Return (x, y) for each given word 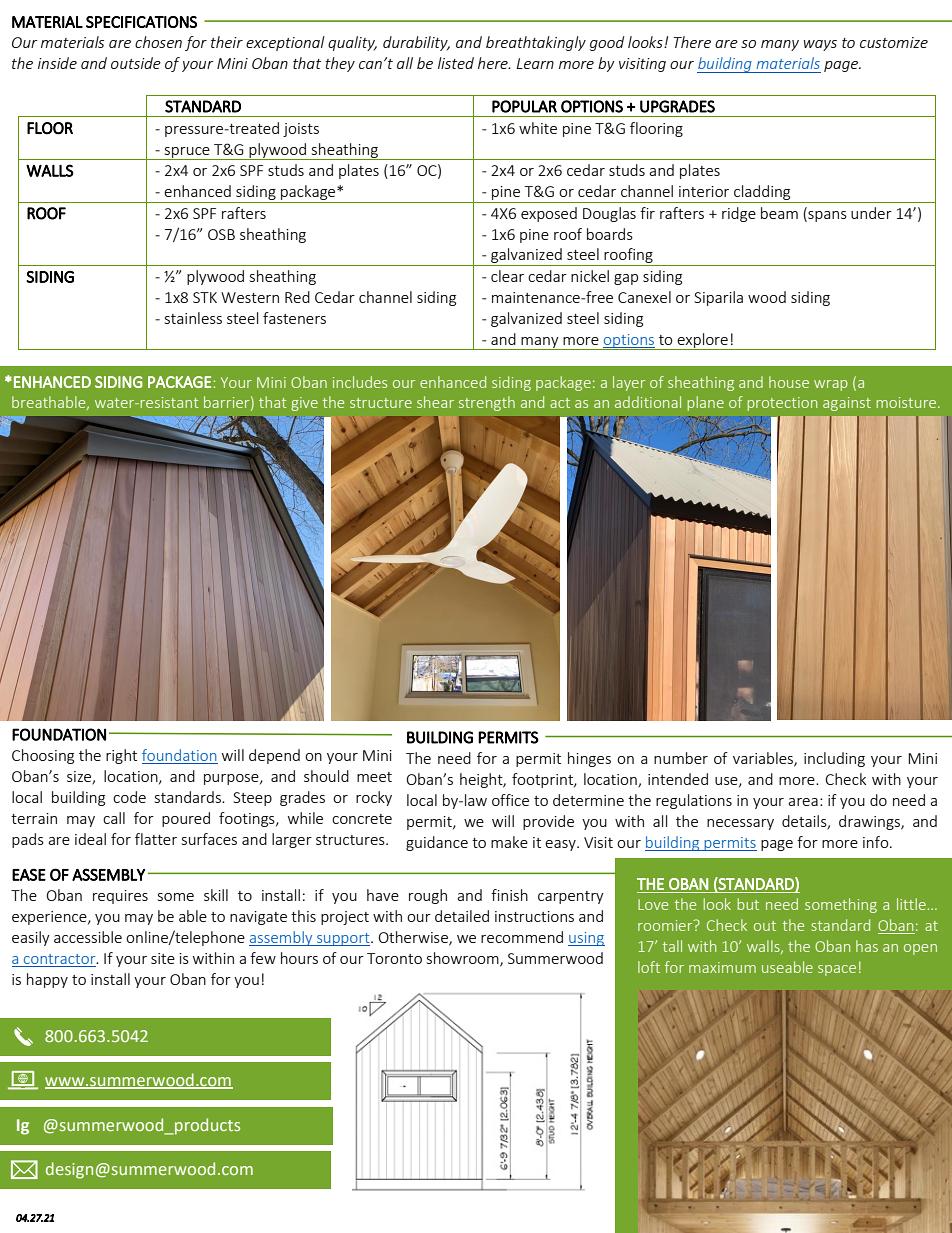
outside (136, 63)
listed (456, 63)
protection (782, 404)
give (304, 404)
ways (820, 45)
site (163, 958)
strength (487, 403)
